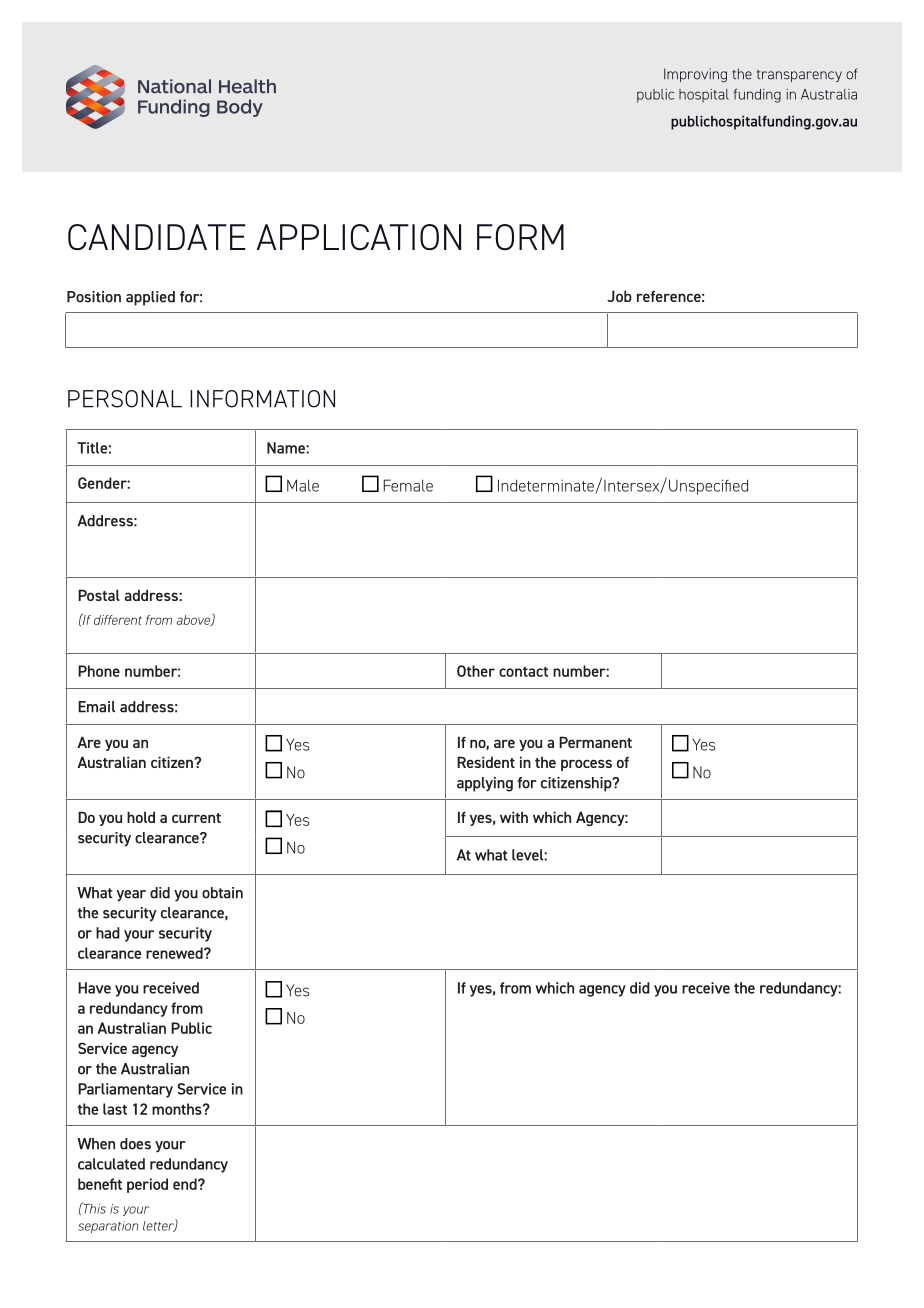 Image resolution: width=924 pixels, height=1308 pixels. What do you see at coordinates (147, 1185) in the page?
I see `period` at bounding box center [147, 1185].
